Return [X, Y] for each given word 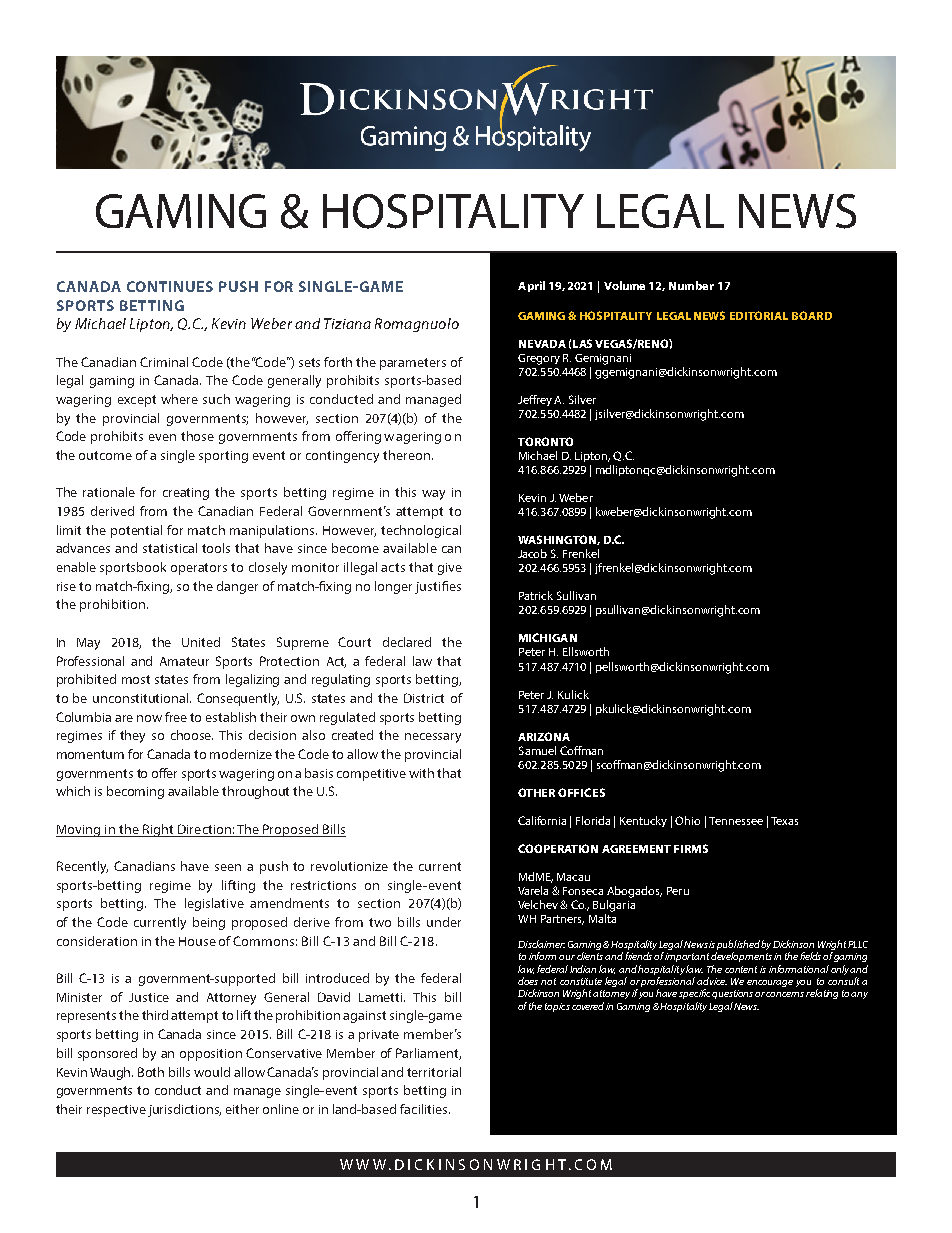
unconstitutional [142, 698]
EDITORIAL [759, 315]
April [531, 286]
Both [151, 1072]
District [424, 698]
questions [732, 994]
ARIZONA [544, 736]
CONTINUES [170, 286]
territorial [434, 1072]
